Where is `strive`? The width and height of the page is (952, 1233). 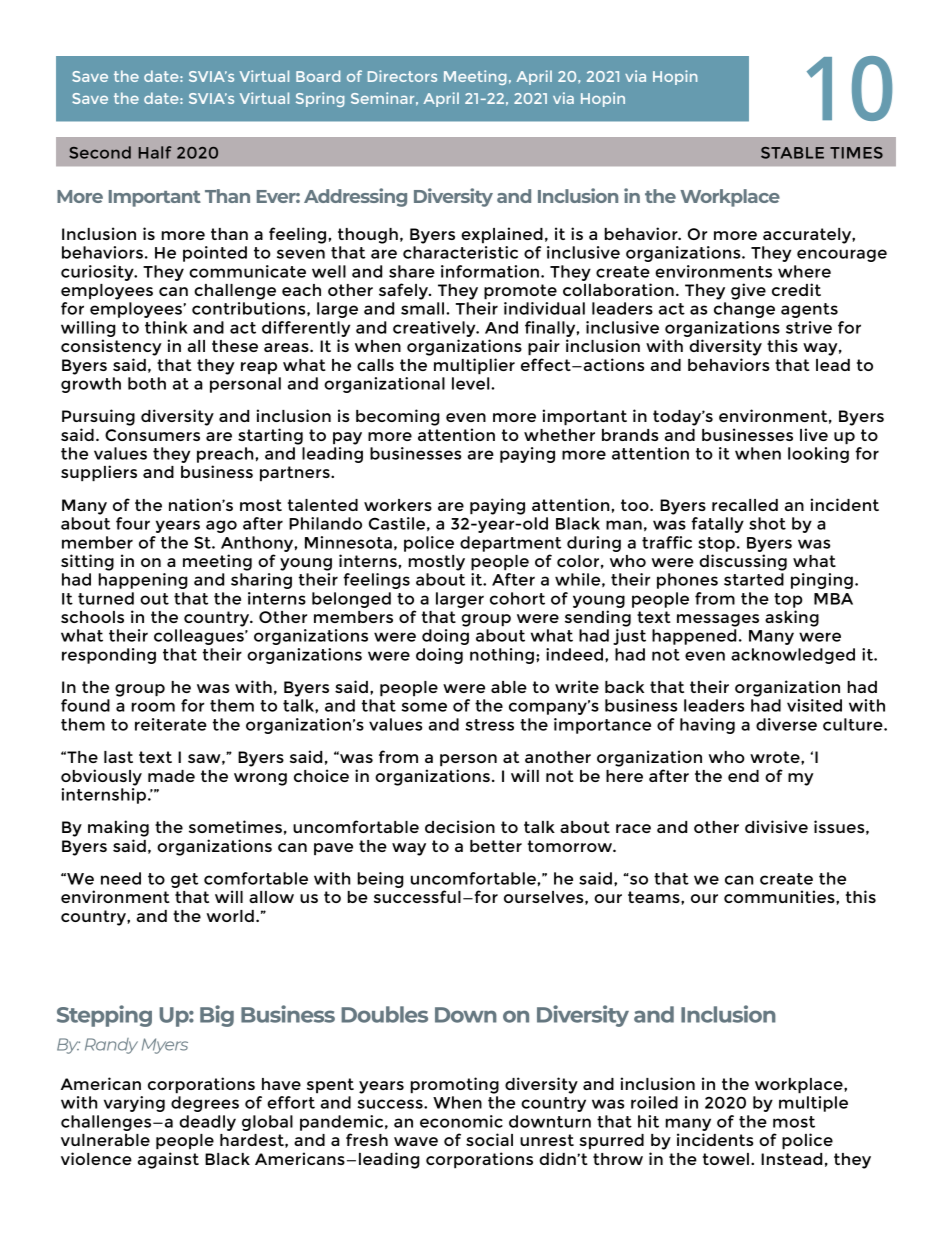 strive is located at coordinates (809, 327).
